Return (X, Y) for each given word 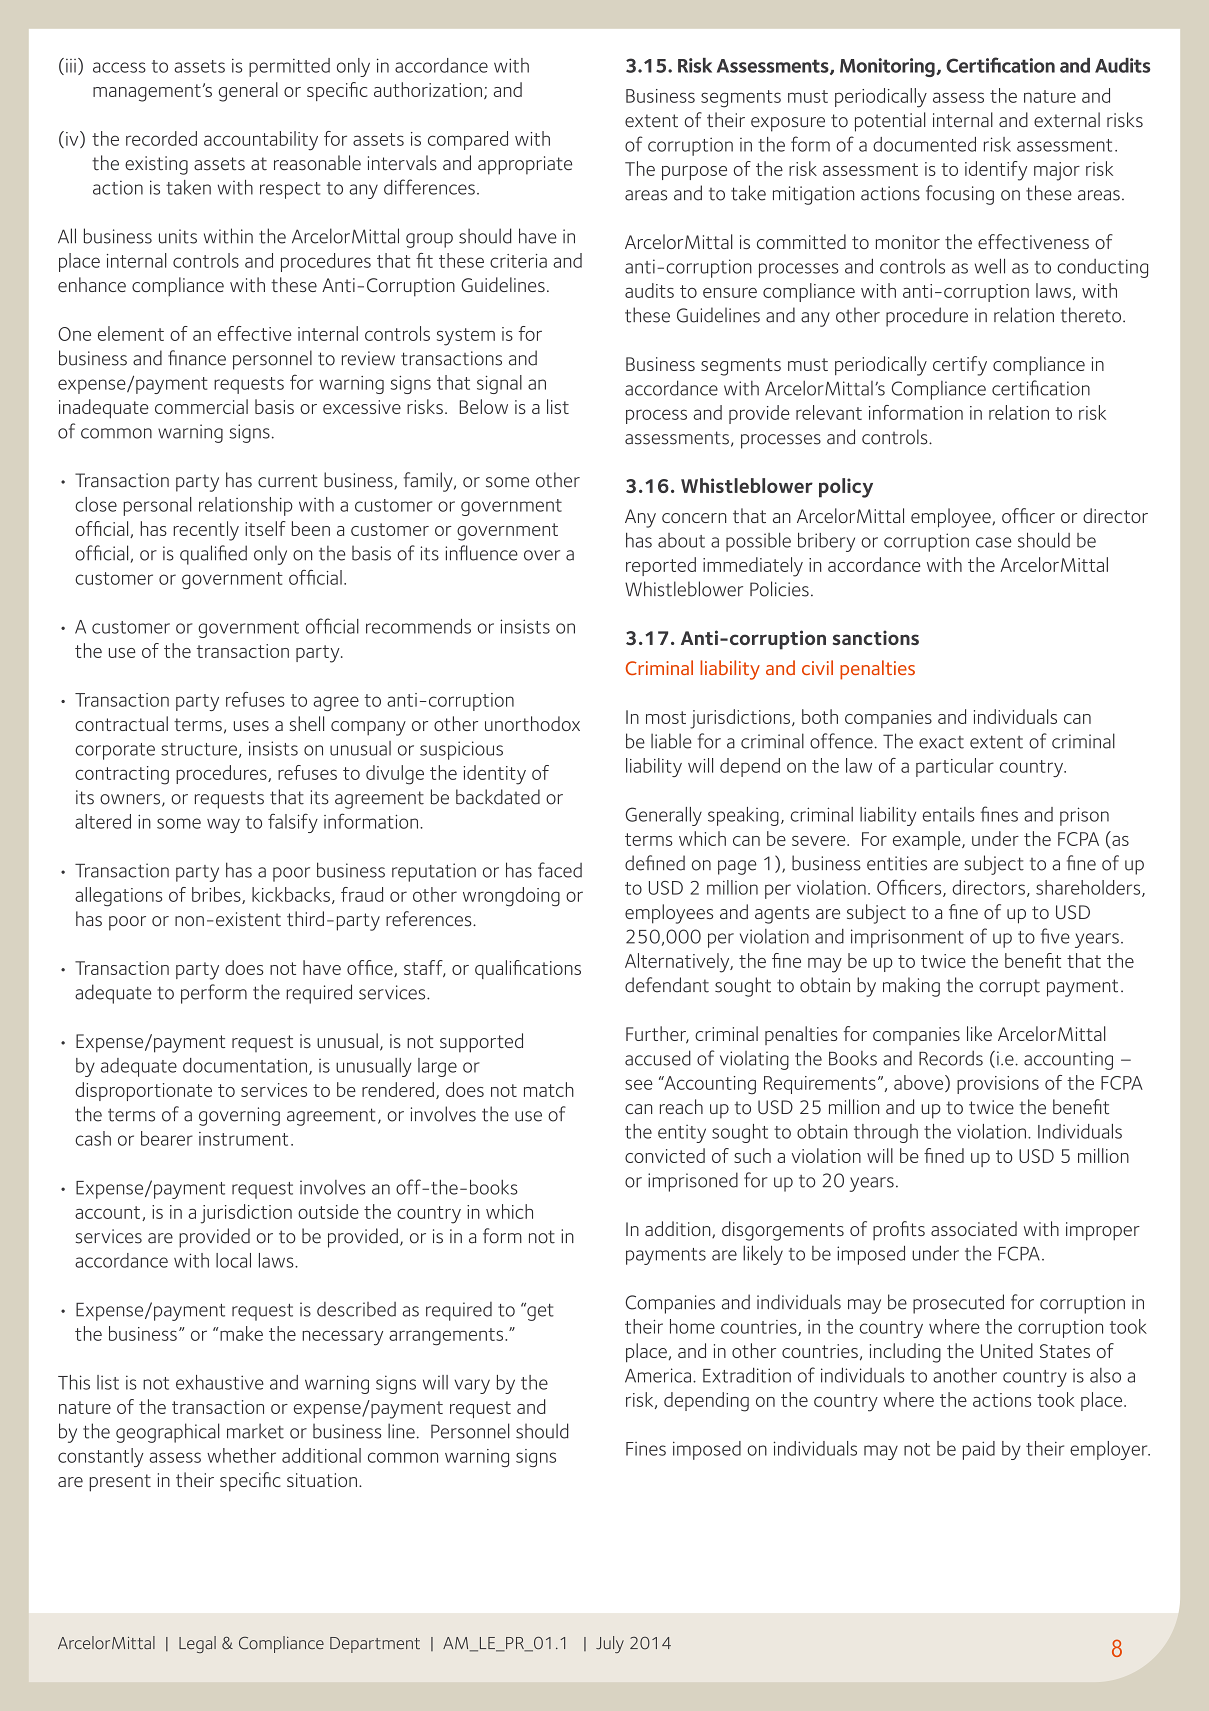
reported (661, 566)
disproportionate (143, 1091)
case (993, 542)
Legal (197, 1644)
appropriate (525, 165)
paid (979, 1450)
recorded (161, 138)
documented (924, 144)
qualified (213, 555)
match (549, 1089)
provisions (998, 1085)
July (610, 1644)
